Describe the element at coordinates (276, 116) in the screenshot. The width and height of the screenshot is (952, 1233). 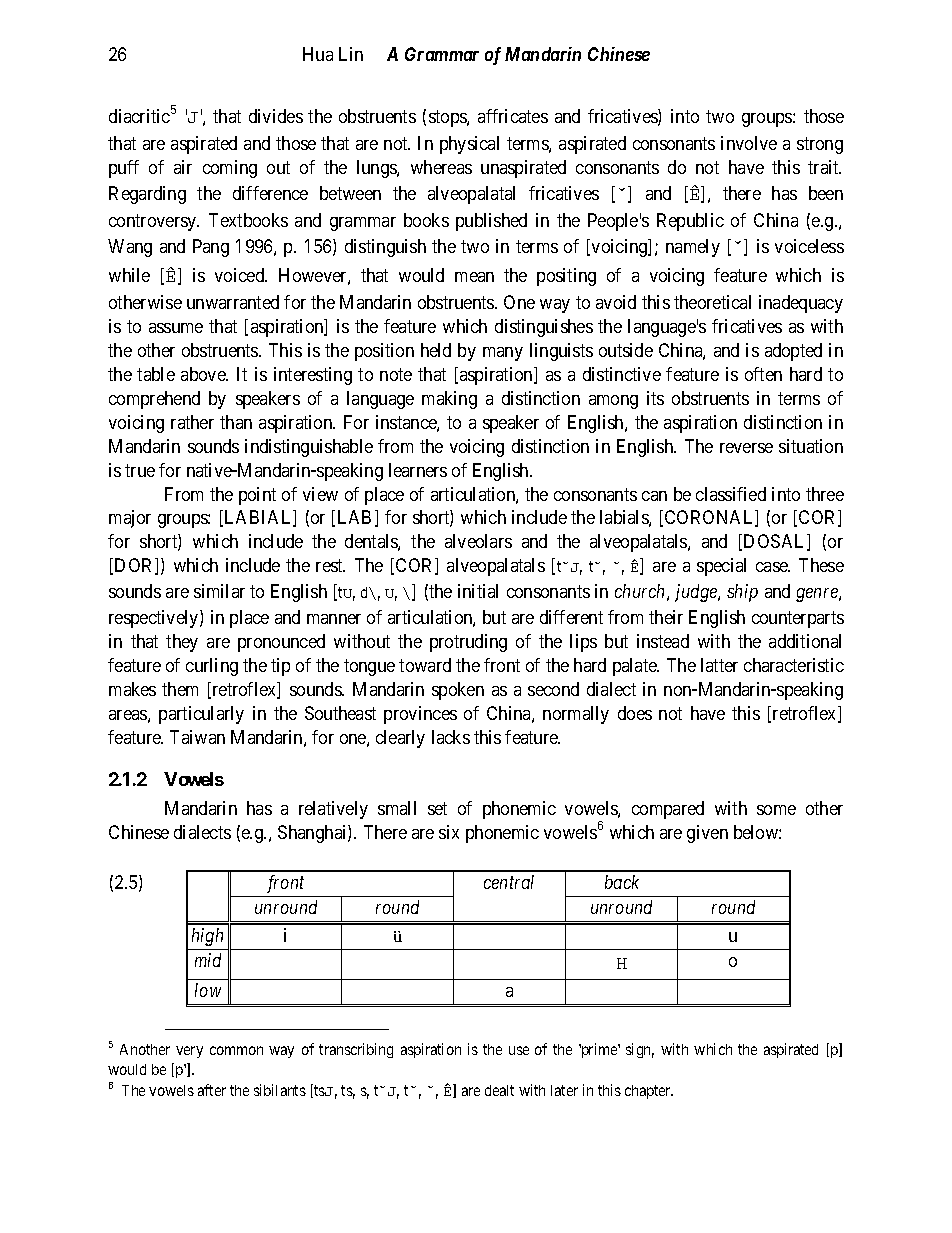
I see `divides` at that location.
